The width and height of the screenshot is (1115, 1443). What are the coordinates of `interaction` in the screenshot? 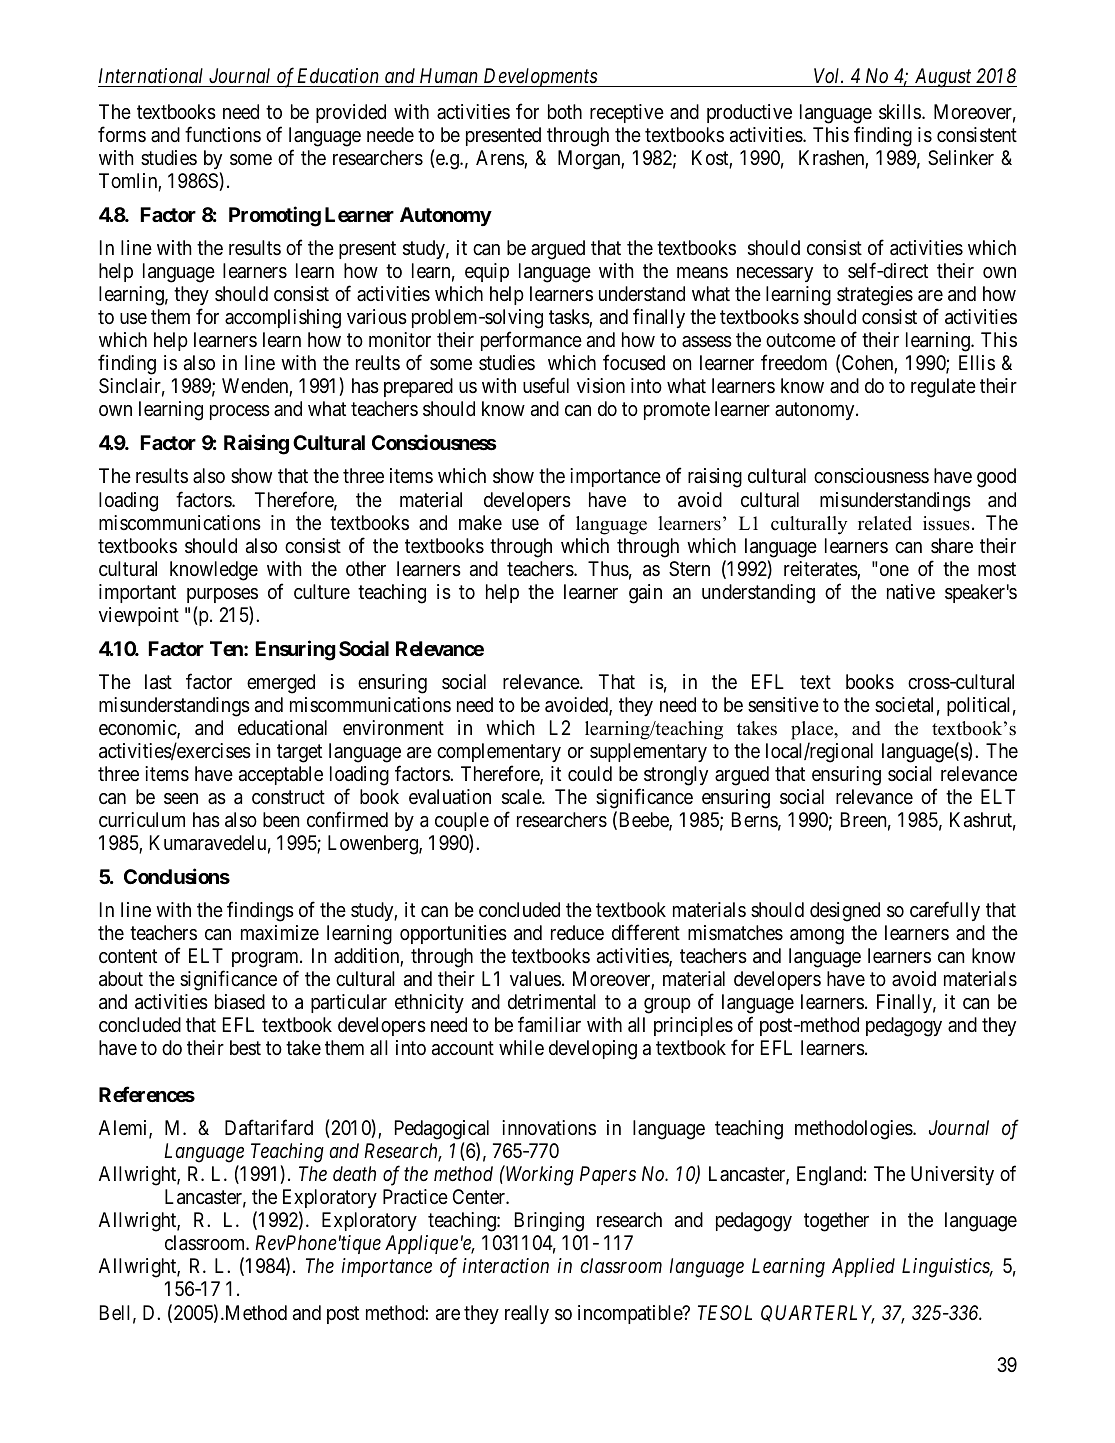 It's located at (506, 1265).
